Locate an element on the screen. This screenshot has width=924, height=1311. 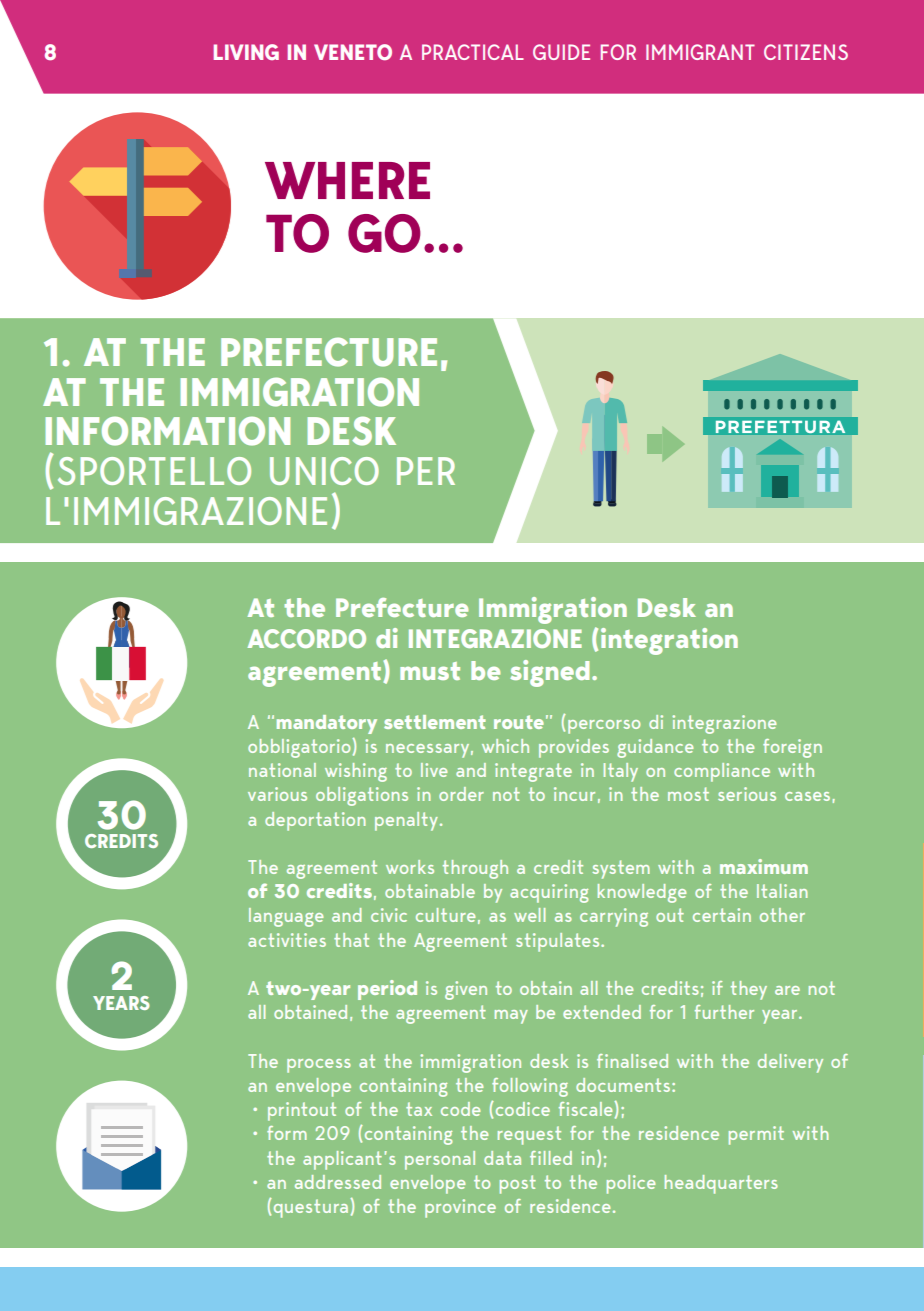
GUIDE is located at coordinates (561, 52).
